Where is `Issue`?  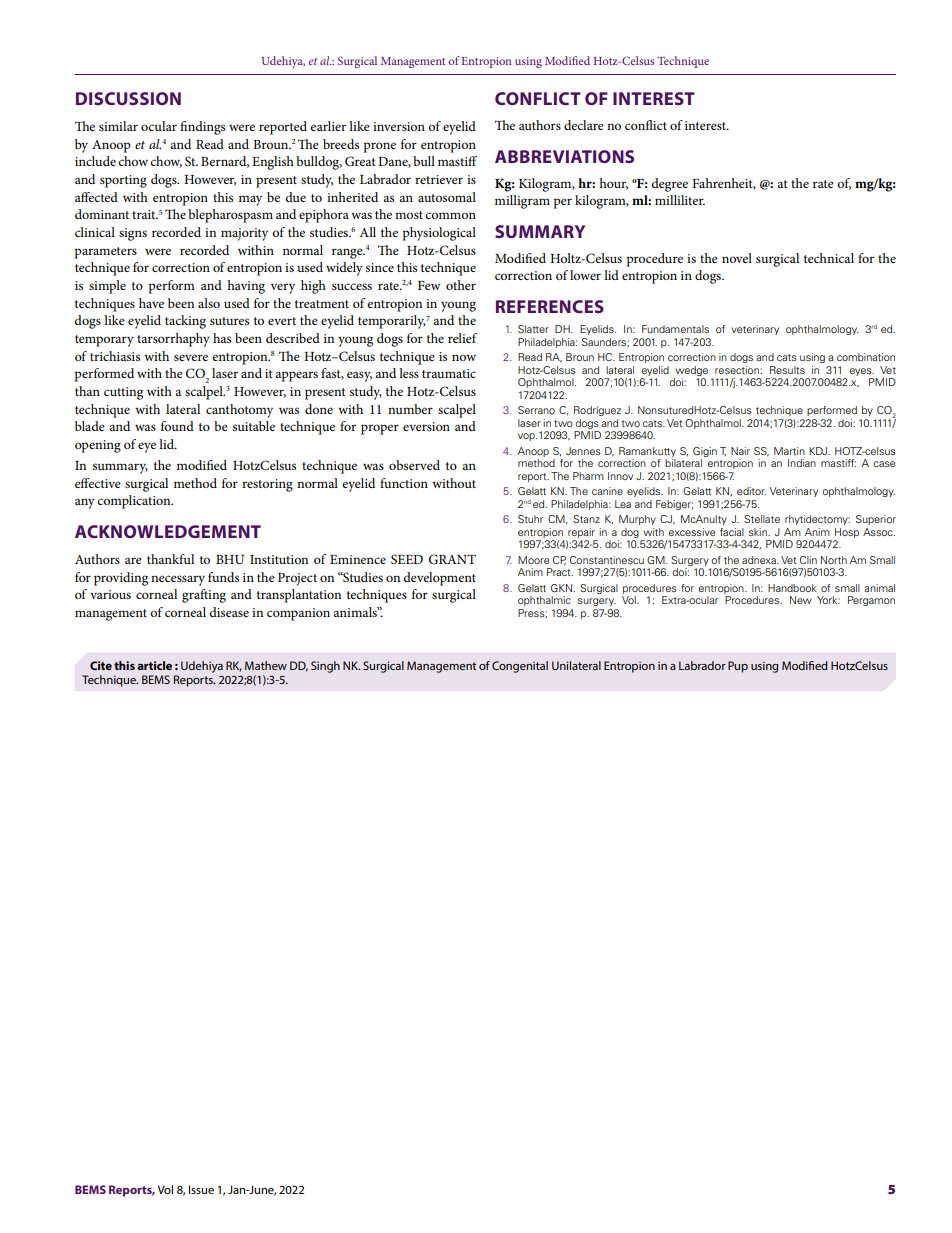 Issue is located at coordinates (201, 1189).
